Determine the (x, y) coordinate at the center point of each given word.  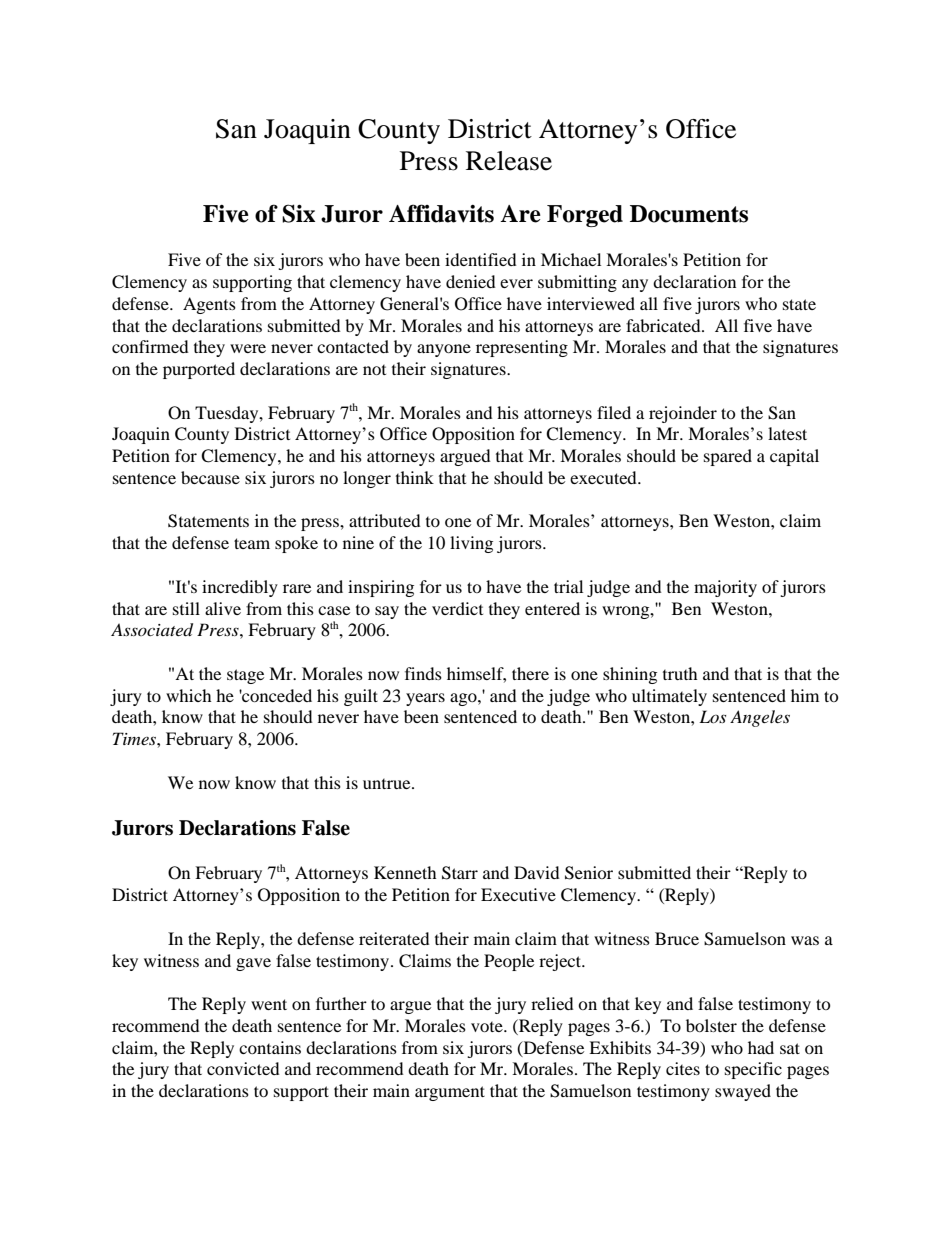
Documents (689, 214)
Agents (209, 305)
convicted (243, 1068)
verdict (457, 608)
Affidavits (441, 213)
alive (223, 608)
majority (725, 588)
